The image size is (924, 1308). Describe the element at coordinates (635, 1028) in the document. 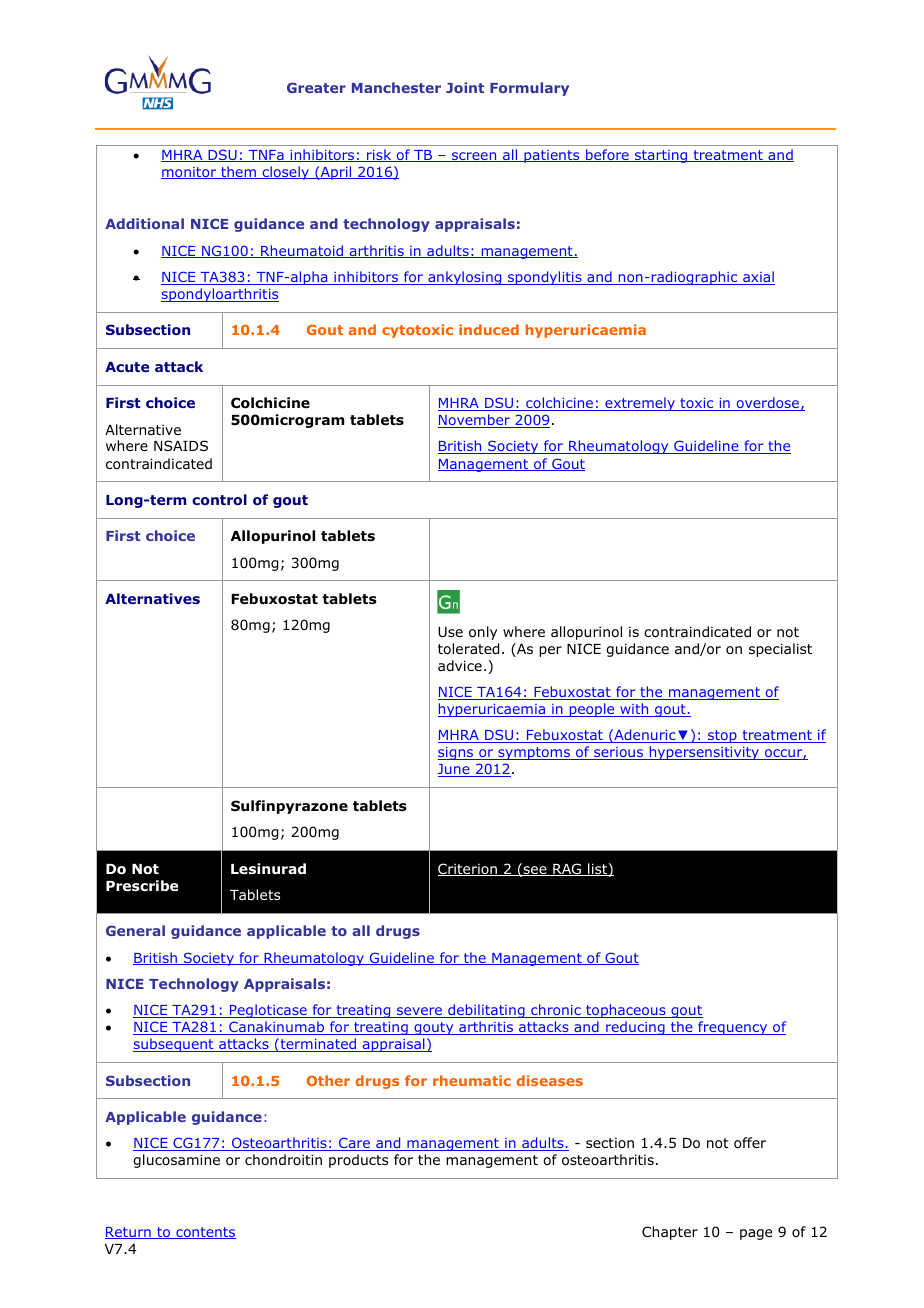

I see `reducing` at that location.
